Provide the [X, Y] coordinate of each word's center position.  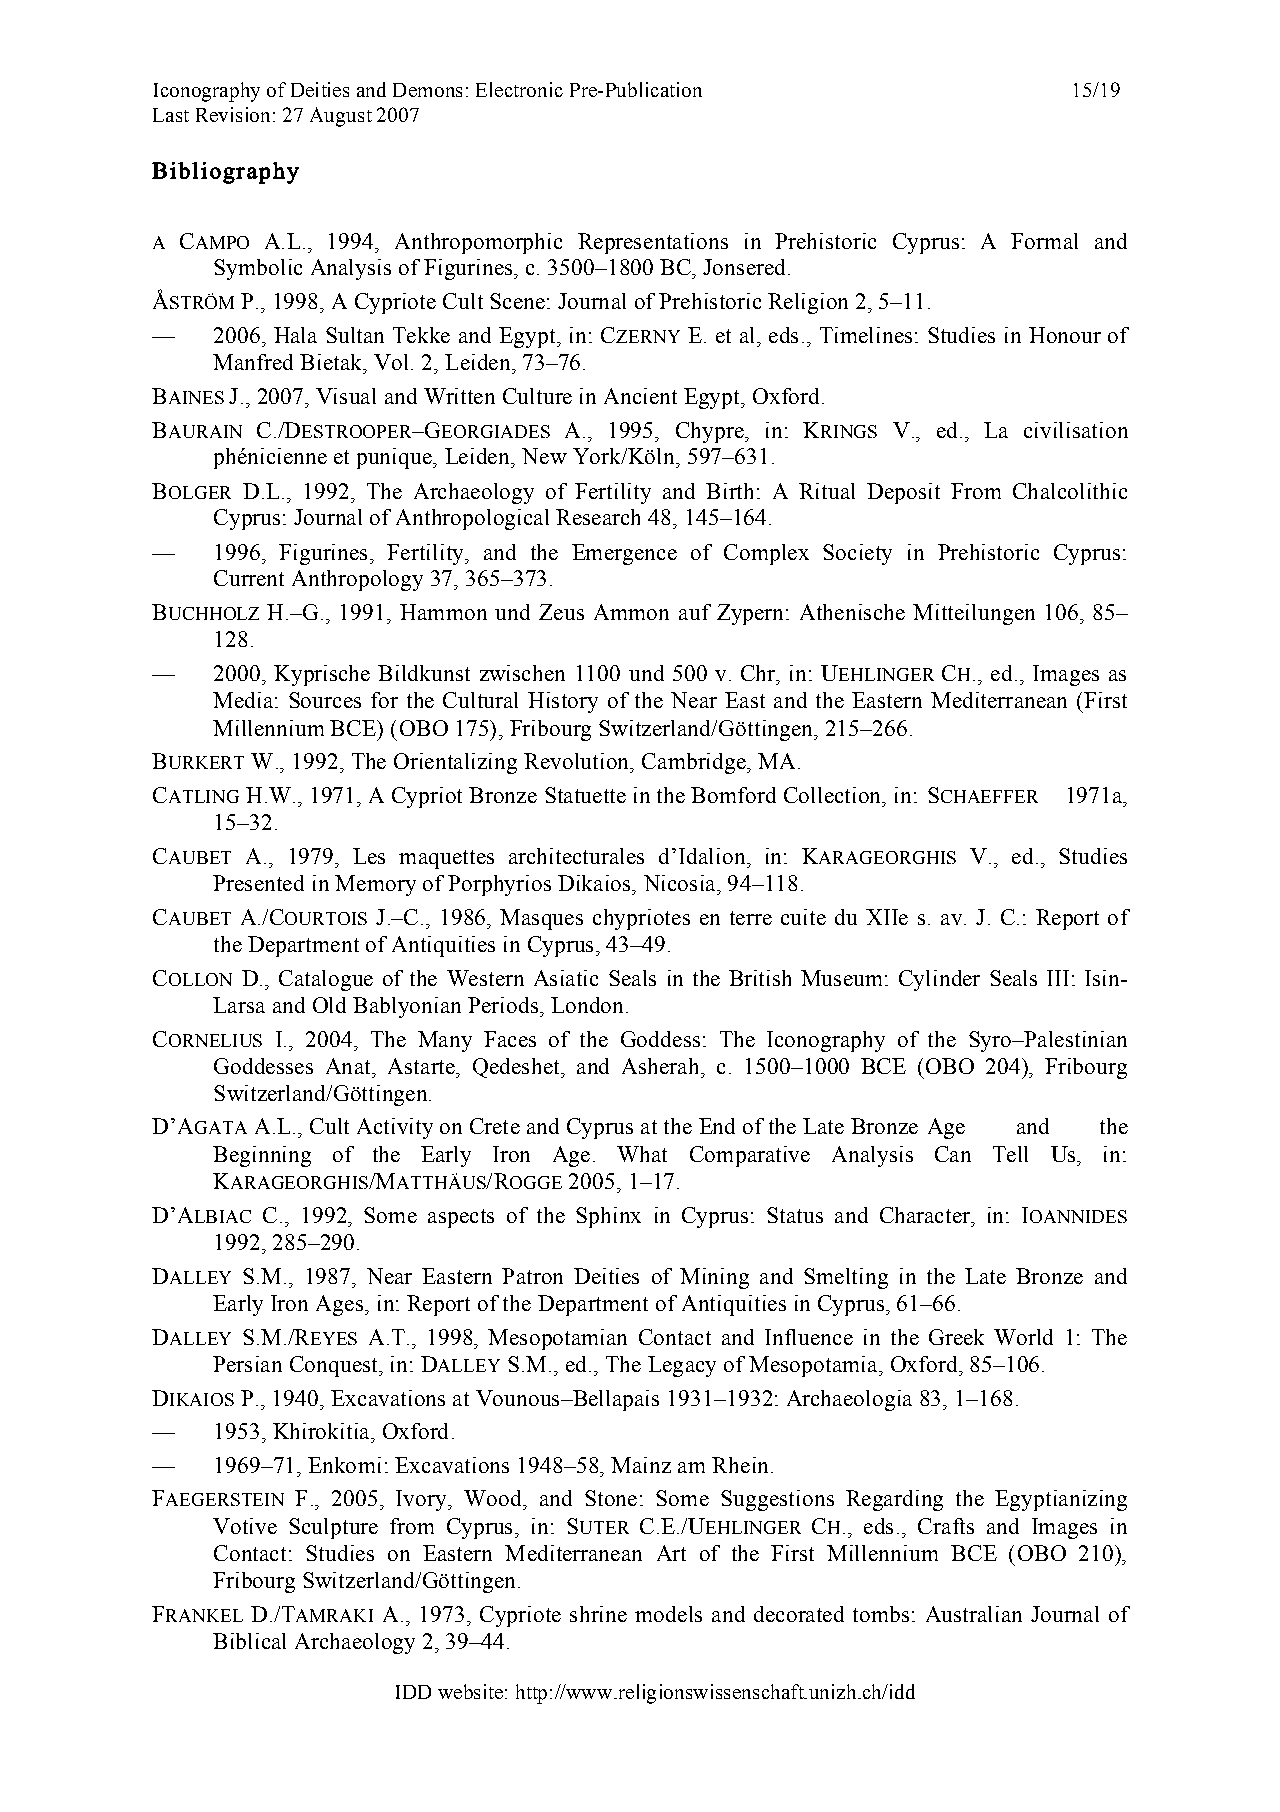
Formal [1044, 241]
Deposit [903, 493]
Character [926, 1215]
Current [249, 578]
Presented [258, 883]
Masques [541, 919]
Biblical [249, 1641]
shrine [598, 1614]
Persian [247, 1364]
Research [598, 517]
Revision [233, 114]
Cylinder [939, 980]
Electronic [519, 89]
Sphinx [608, 1217]
